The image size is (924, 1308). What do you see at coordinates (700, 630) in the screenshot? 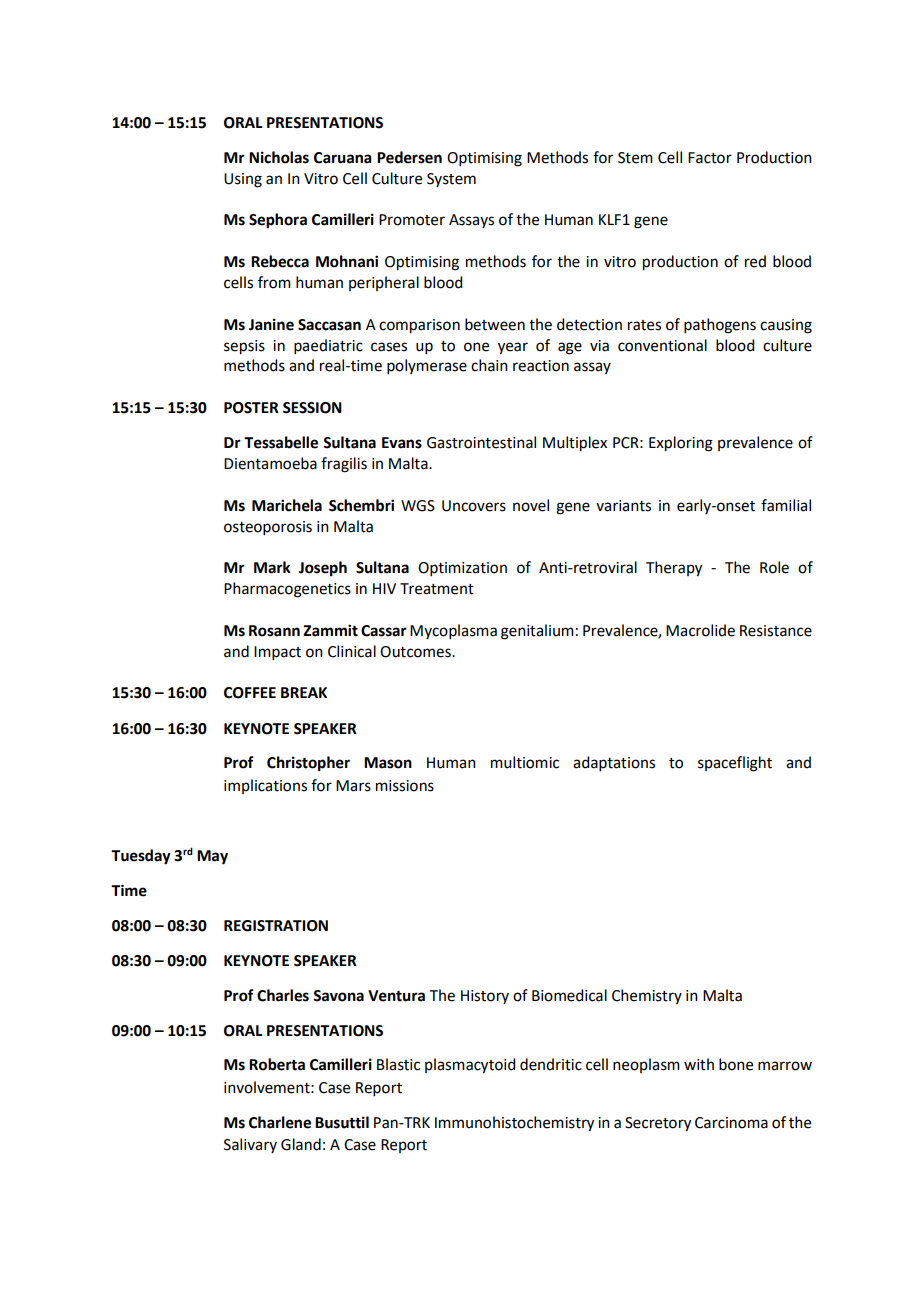
I see `Macrolide` at bounding box center [700, 630].
